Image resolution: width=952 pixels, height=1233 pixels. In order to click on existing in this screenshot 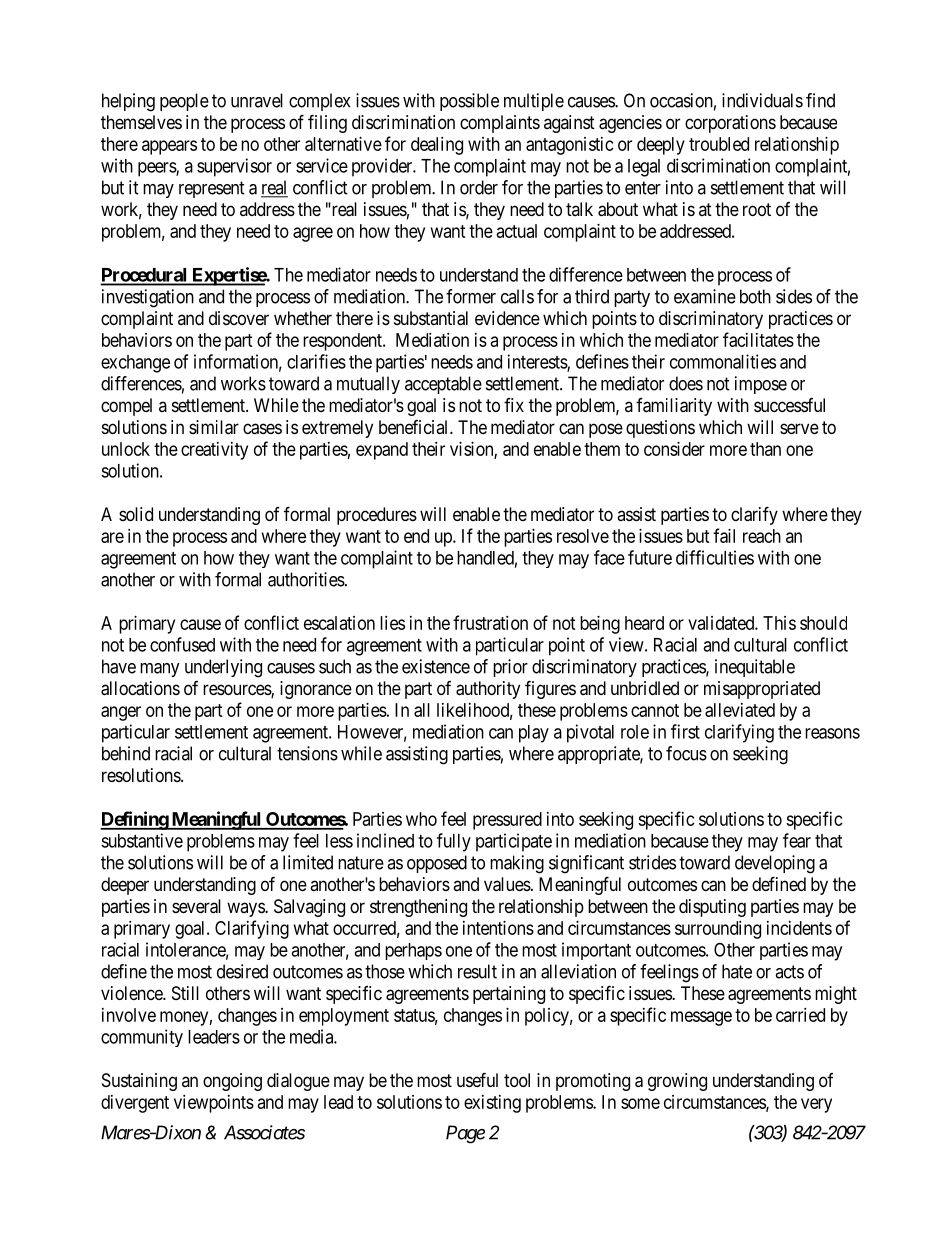, I will do `click(492, 1104)`.
